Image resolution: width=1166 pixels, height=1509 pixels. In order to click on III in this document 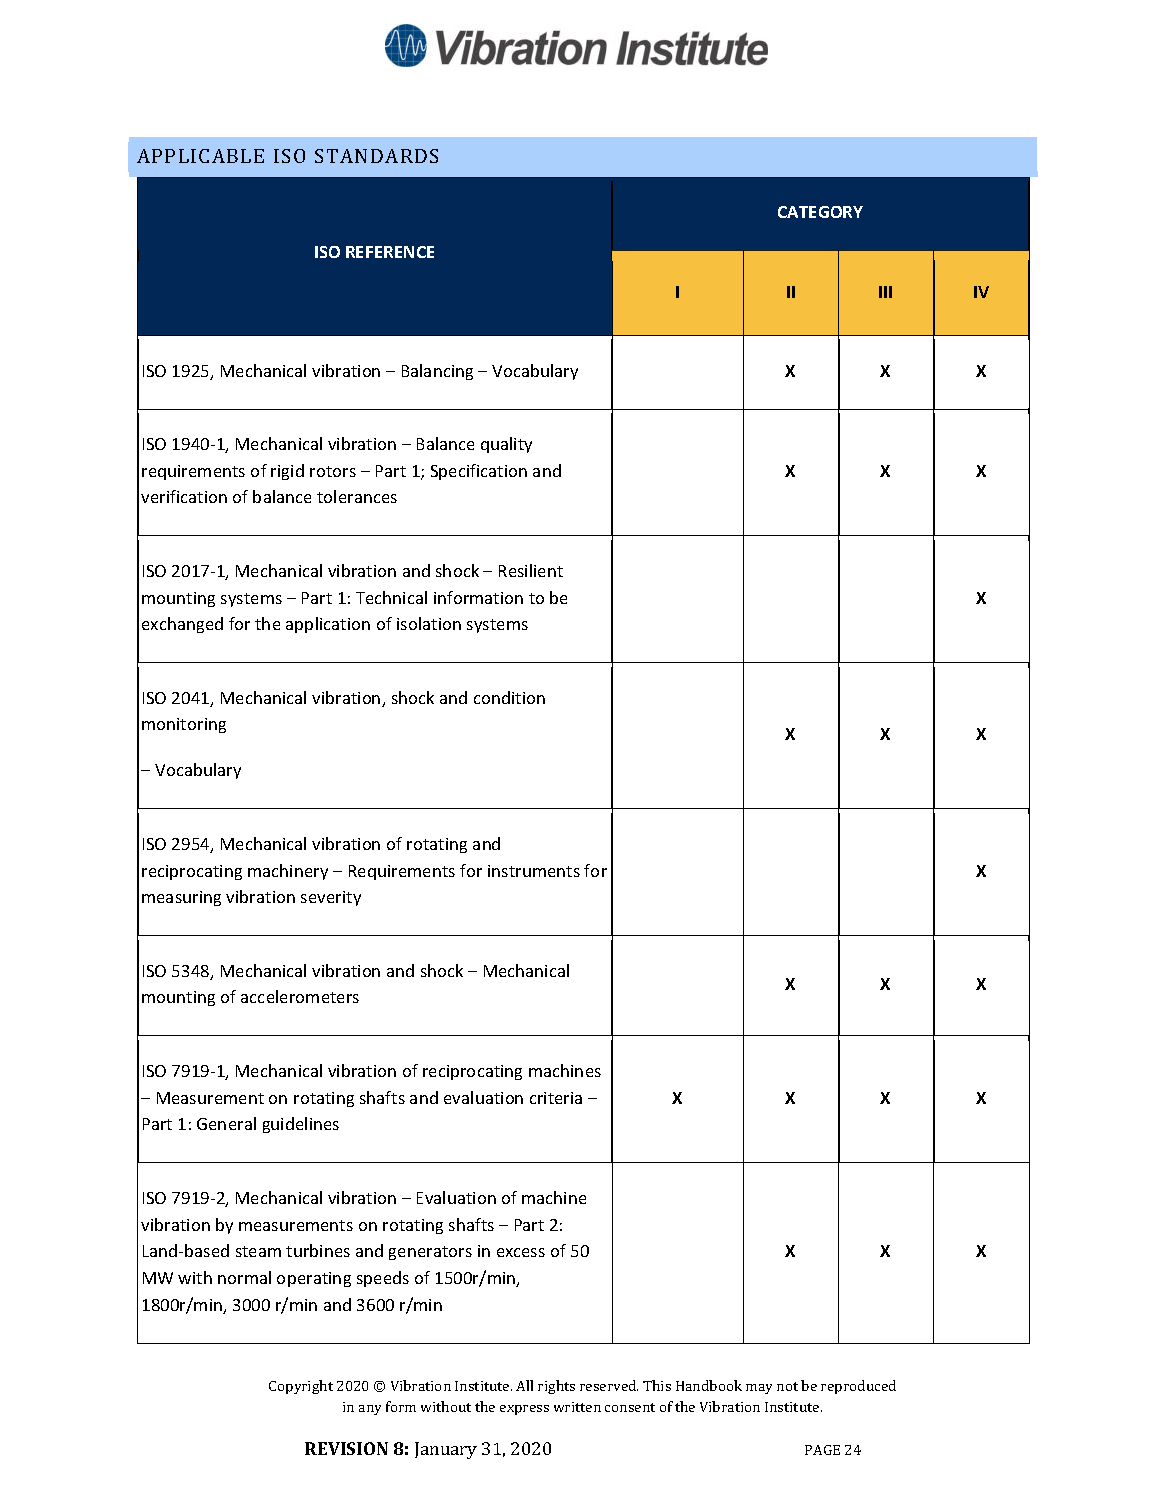, I will do `click(885, 292)`.
